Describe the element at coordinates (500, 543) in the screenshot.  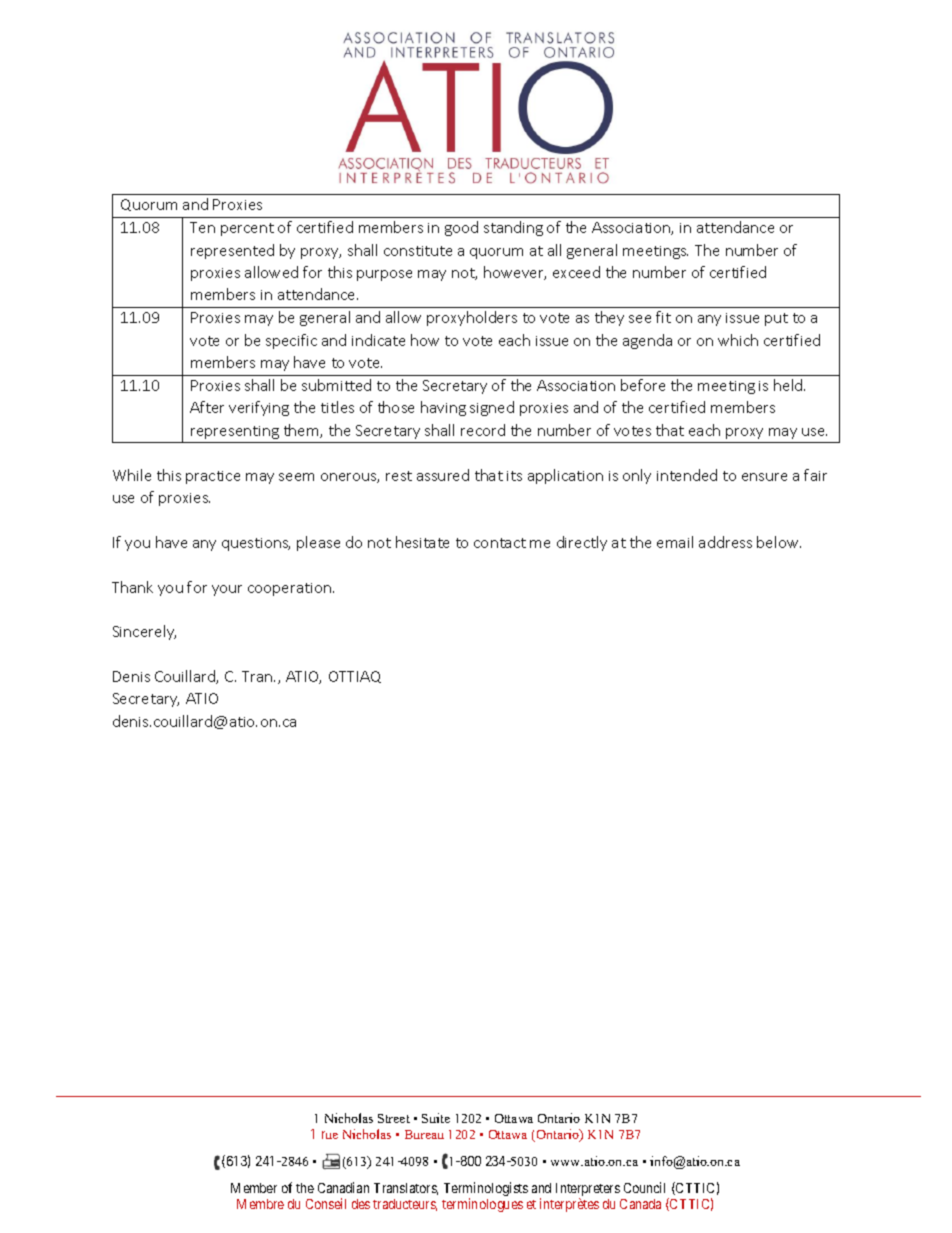
I see `contact` at that location.
